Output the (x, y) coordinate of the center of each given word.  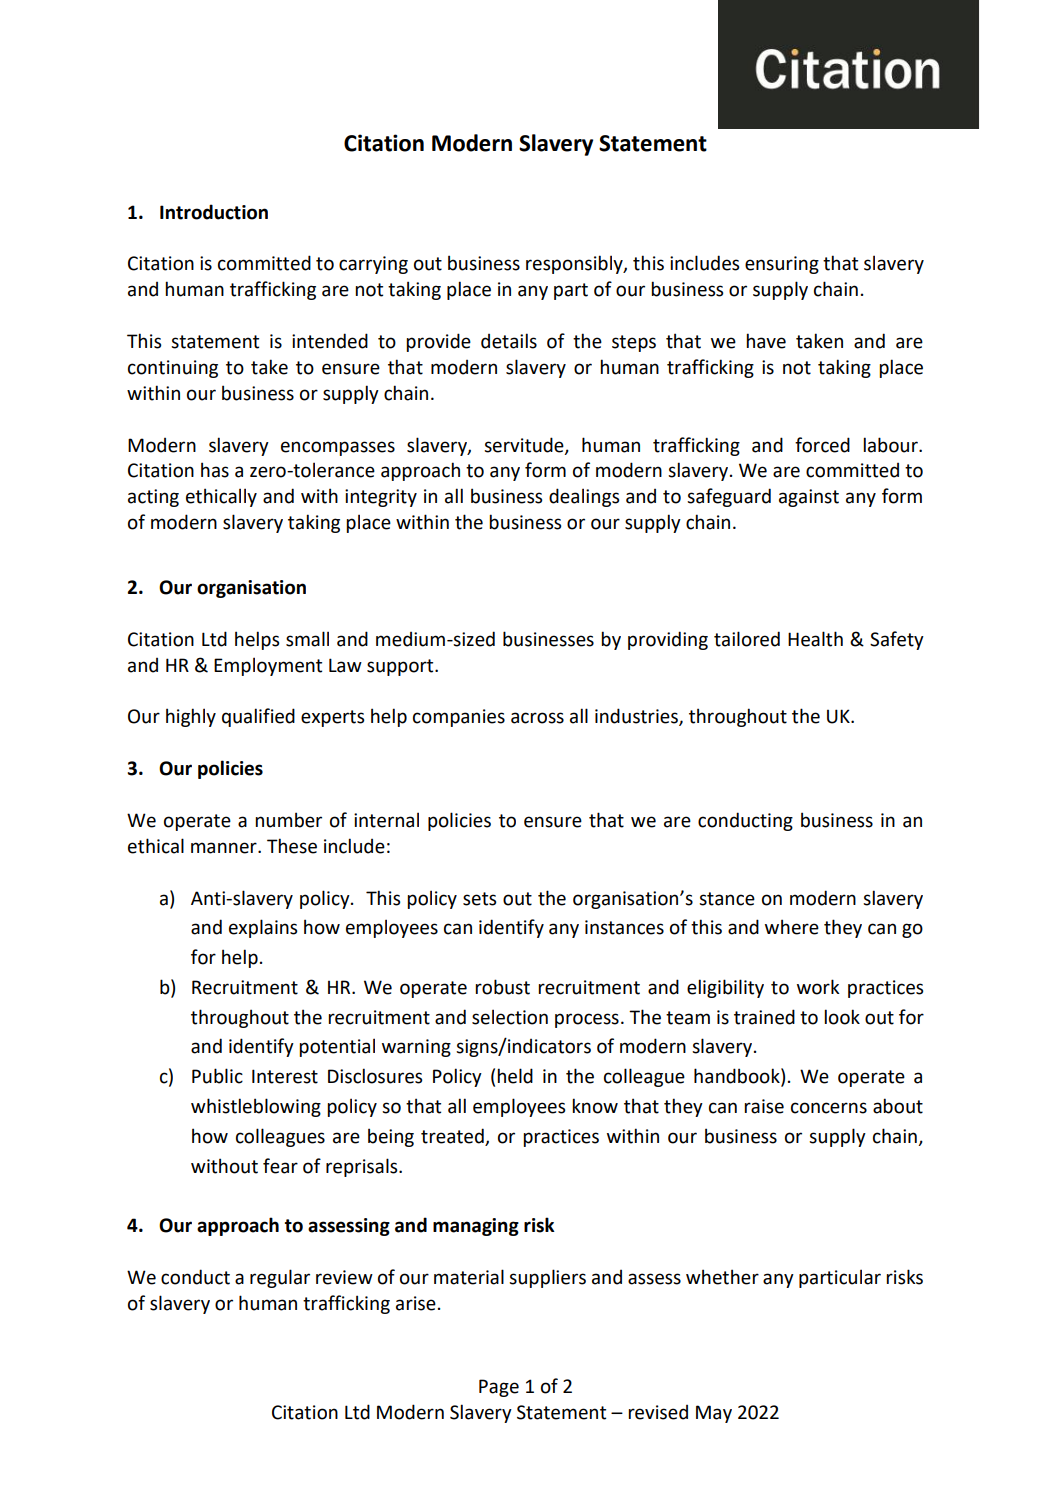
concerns (829, 1108)
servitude (525, 445)
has (215, 470)
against (809, 498)
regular (280, 1278)
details (509, 341)
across (537, 718)
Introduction (214, 212)
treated (453, 1137)
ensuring (782, 265)
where (792, 927)
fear (280, 1166)
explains (263, 928)
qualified (258, 717)
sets (479, 899)
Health (815, 639)
